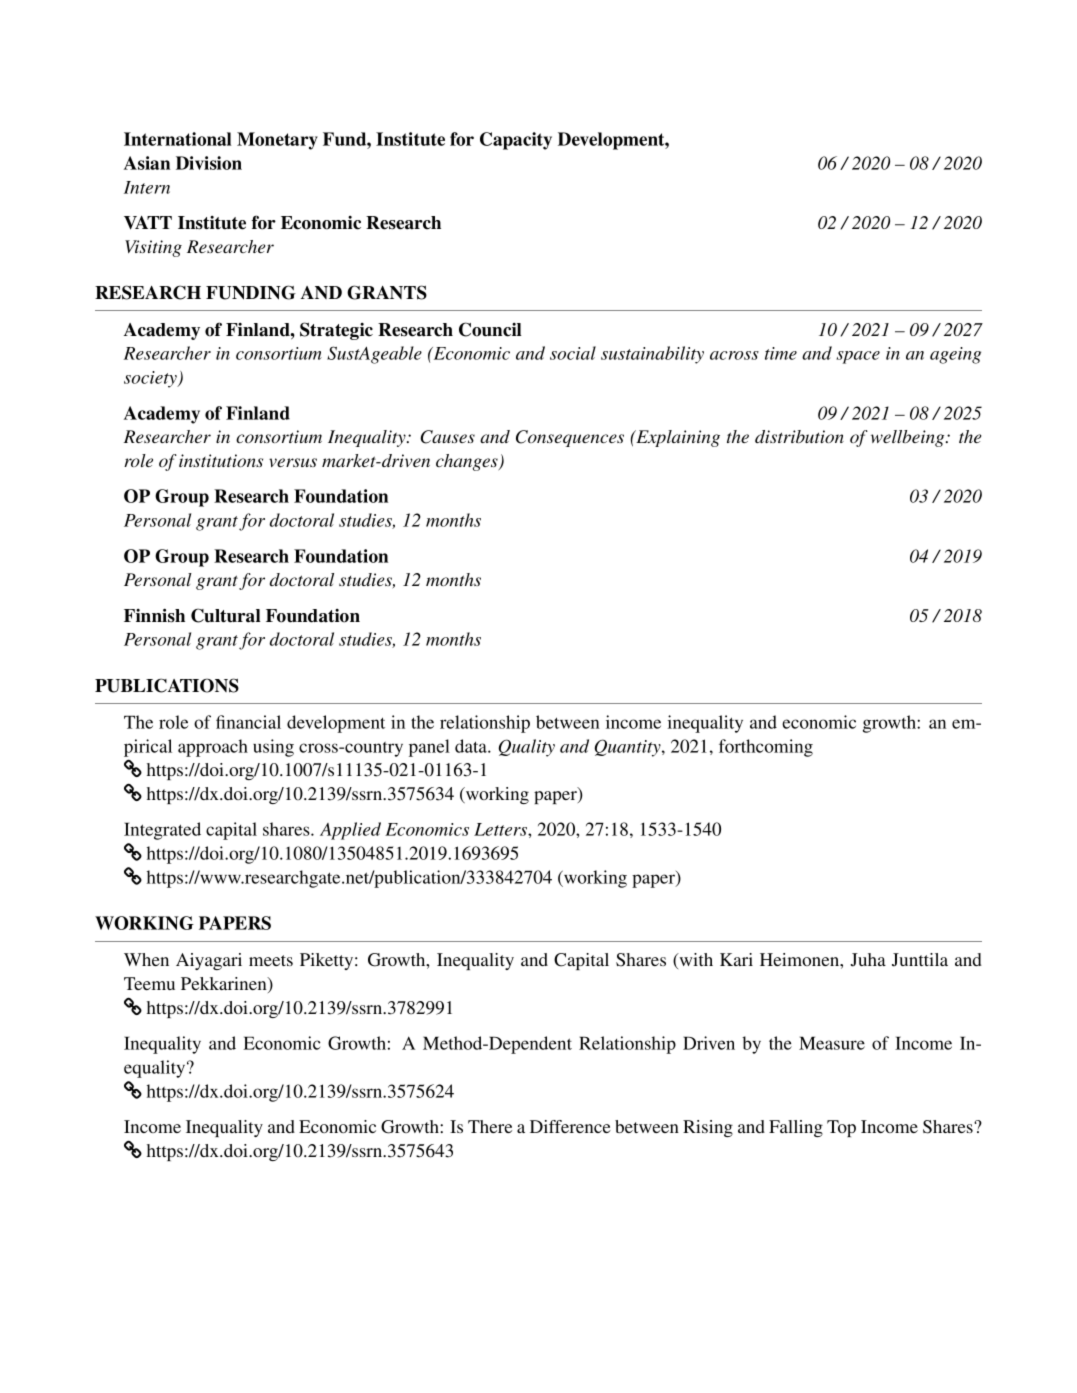  I want to click on space, so click(858, 357).
